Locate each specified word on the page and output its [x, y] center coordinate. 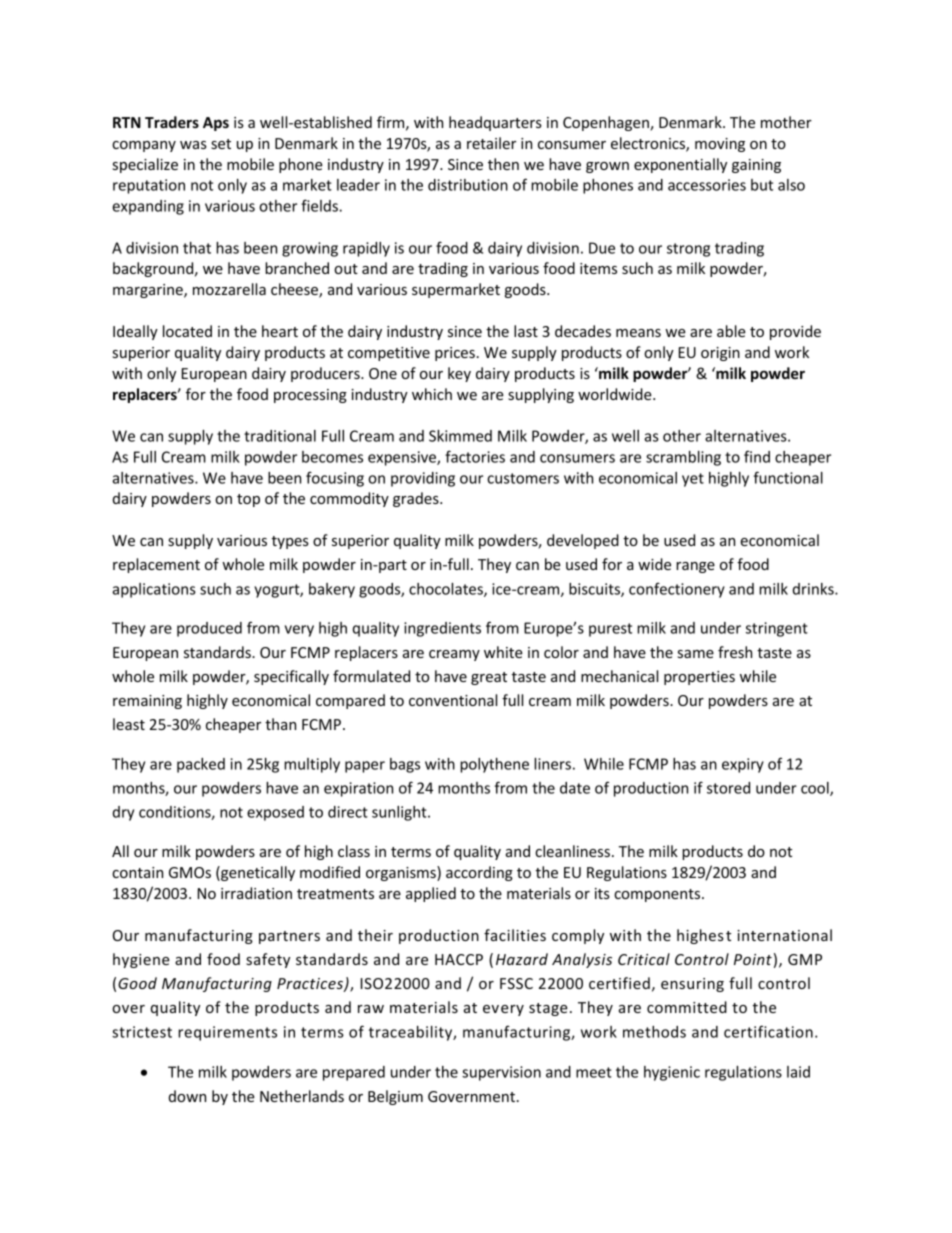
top [248, 500]
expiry [743, 765]
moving [720, 145]
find [757, 456]
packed [201, 765]
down [187, 1096]
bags [405, 765]
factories [475, 456]
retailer [491, 143]
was [193, 145]
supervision [501, 1073]
